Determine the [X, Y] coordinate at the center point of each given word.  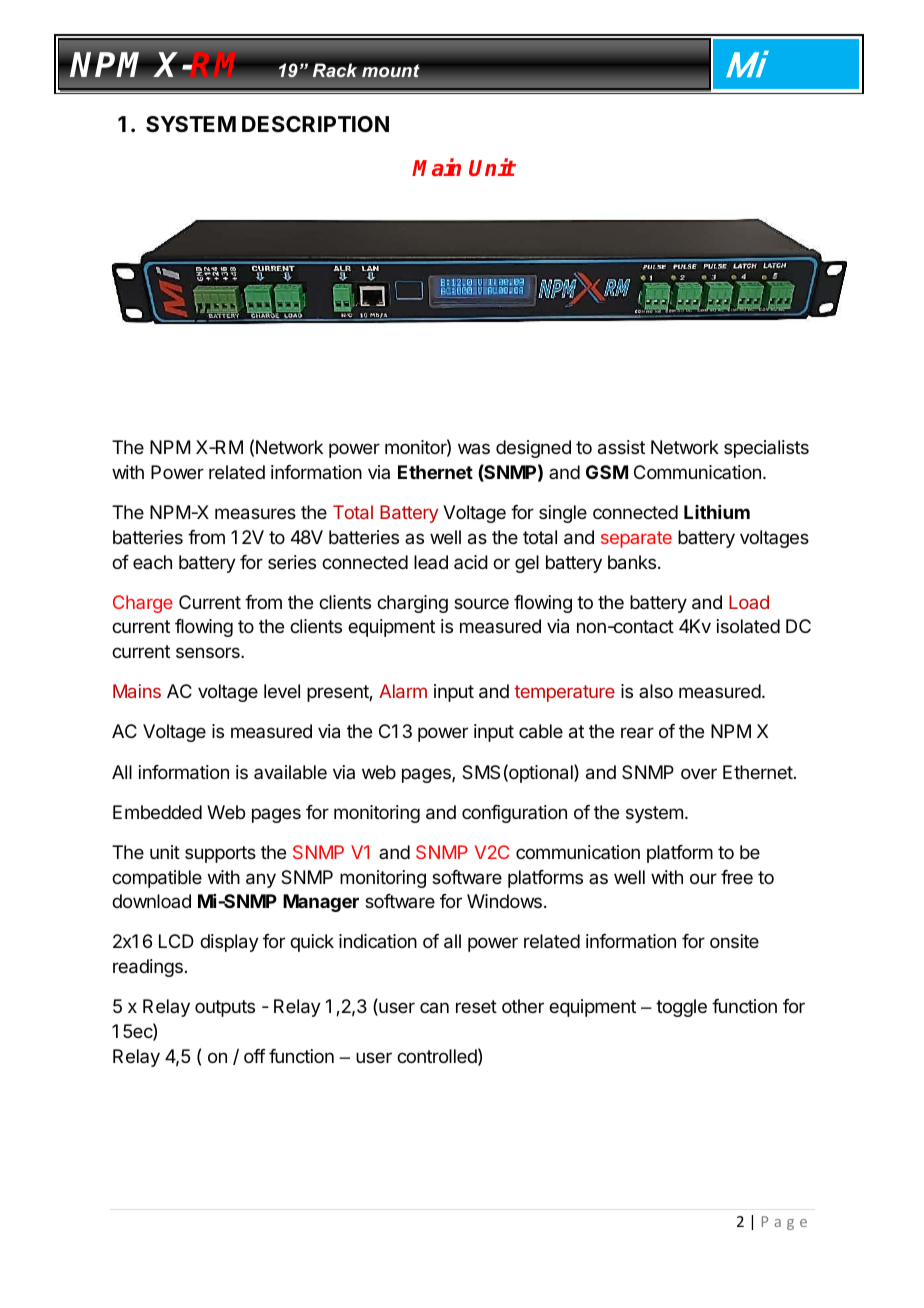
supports [220, 854]
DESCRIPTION [315, 124]
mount [391, 71]
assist [621, 447]
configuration [514, 814]
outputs [225, 1008]
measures [255, 514]
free [737, 877]
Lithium [717, 512]
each [152, 562]
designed [533, 449]
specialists [766, 449]
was [474, 448]
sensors [209, 652]
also [656, 691]
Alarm [403, 691]
